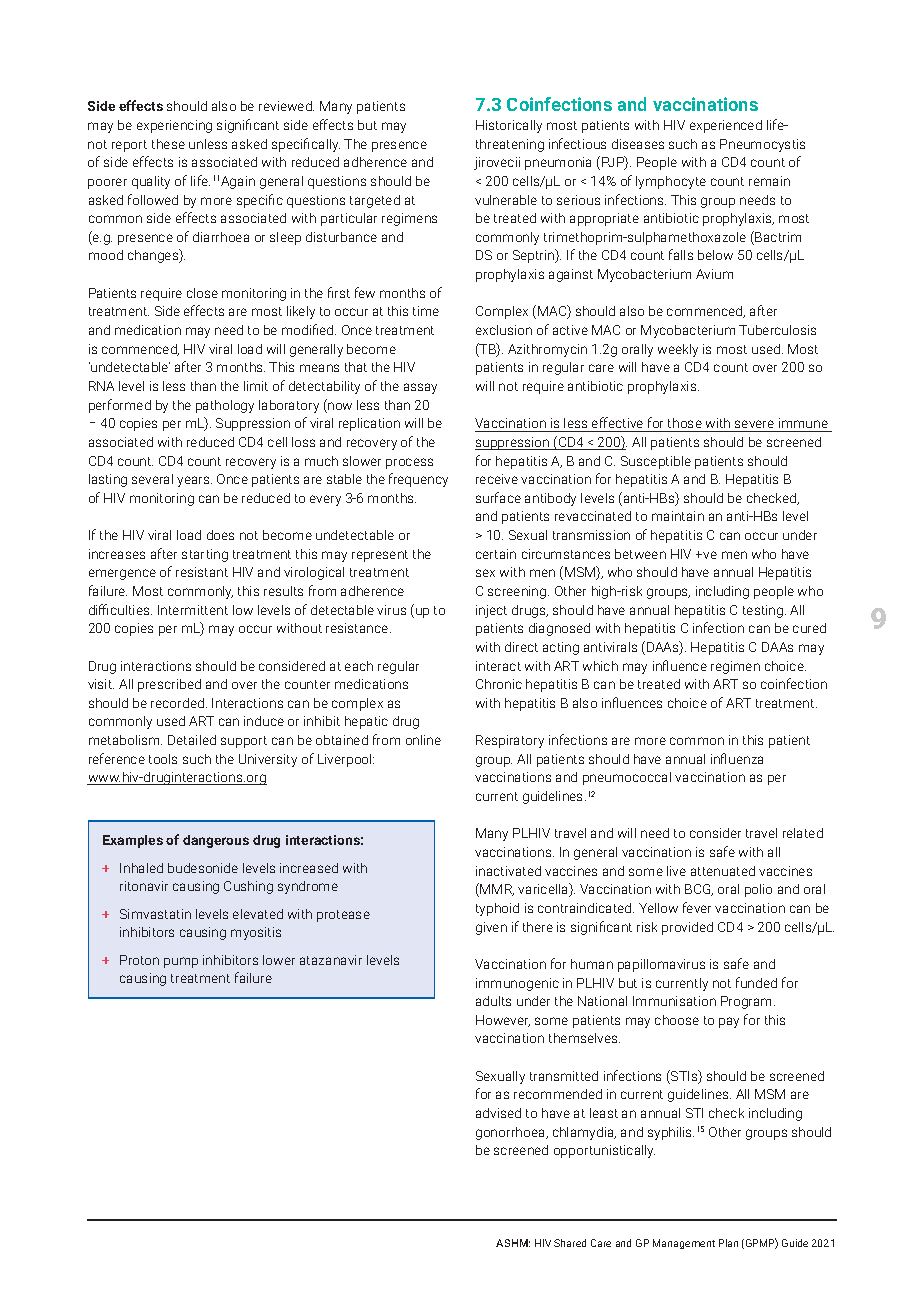  Describe the element at coordinates (194, 481) in the page. I see `years` at that location.
